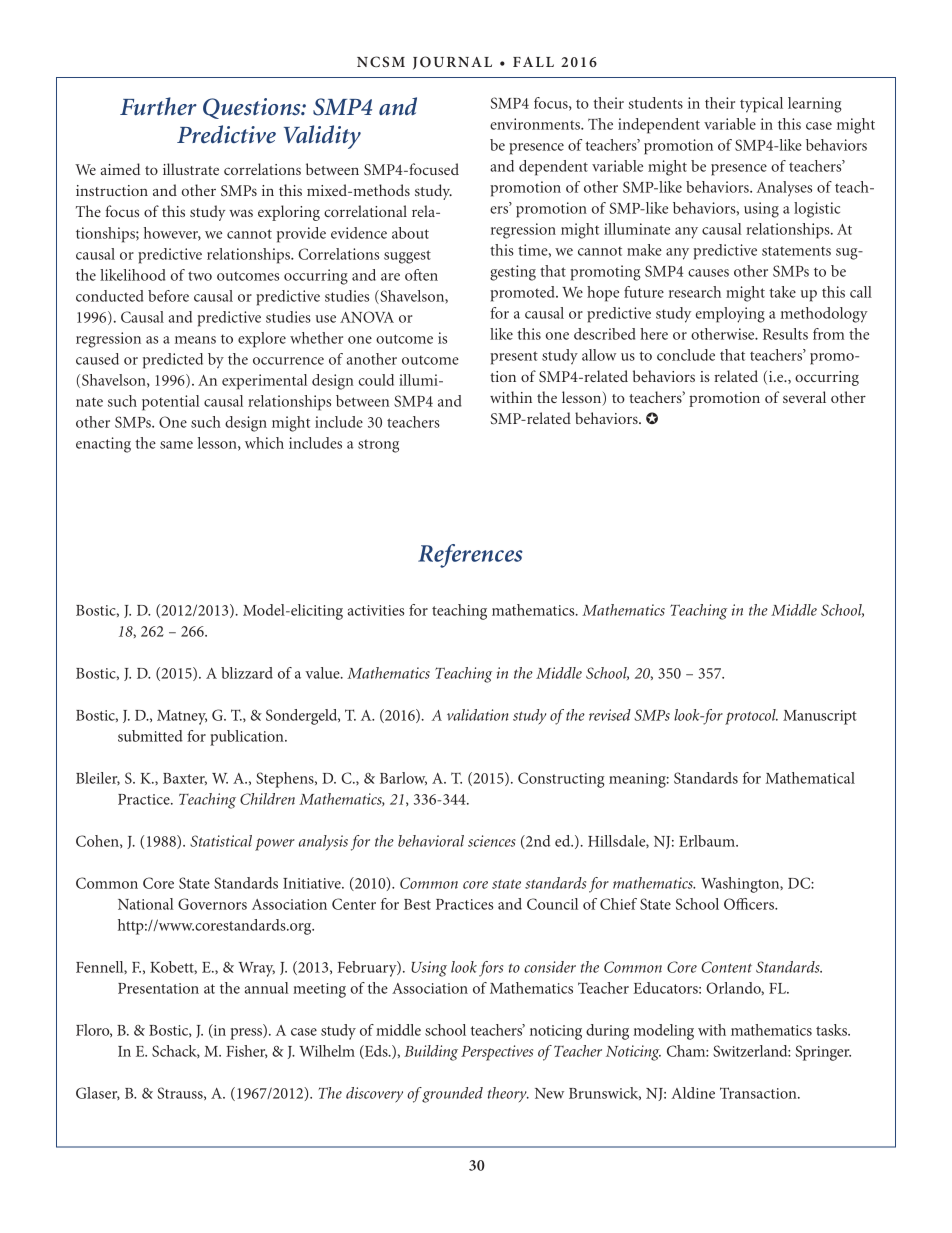 The height and width of the document is (1233, 952). Describe the element at coordinates (221, 841) in the document. I see `Statistical` at that location.
